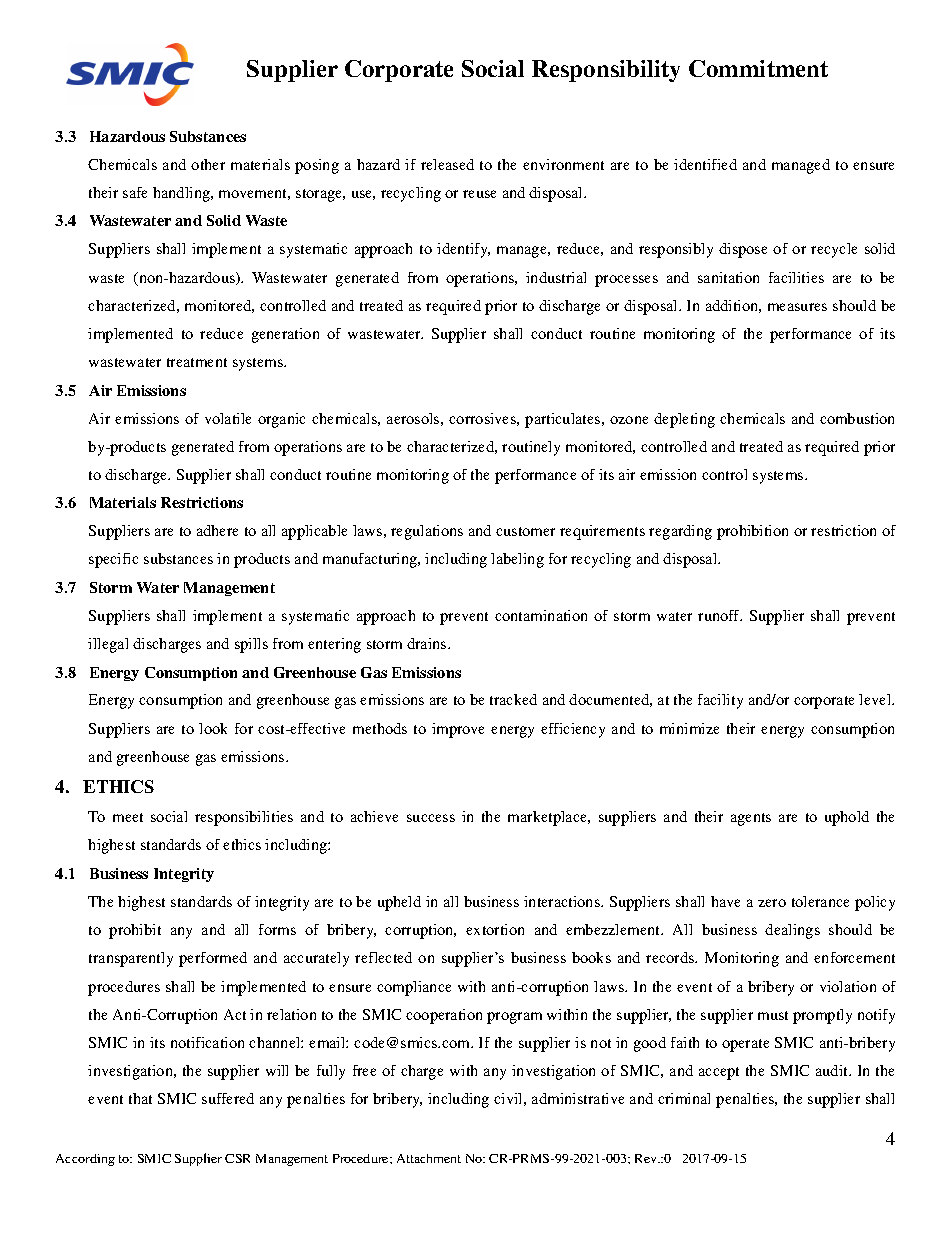  Describe the element at coordinates (208, 164) in the page. I see `other` at that location.
